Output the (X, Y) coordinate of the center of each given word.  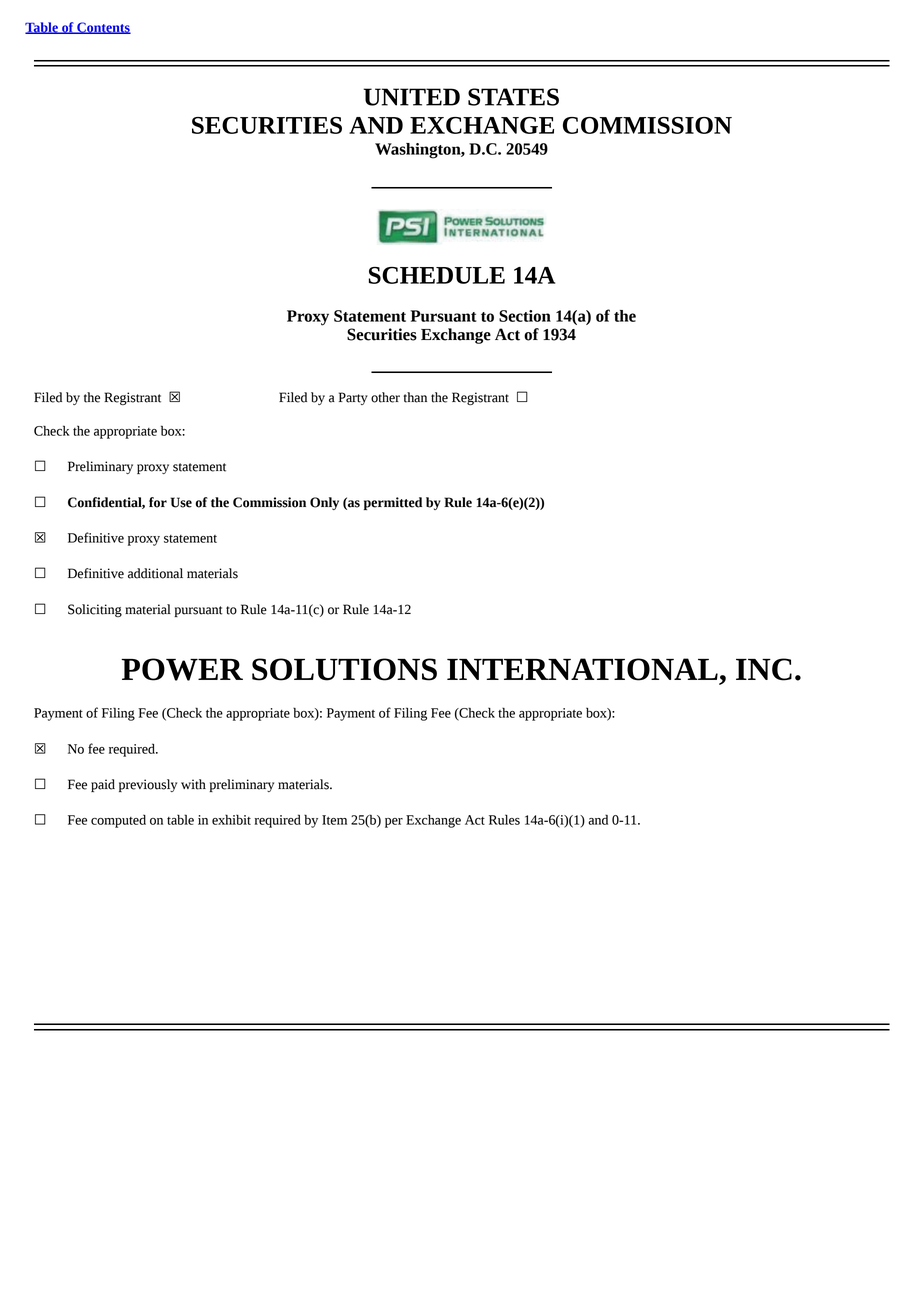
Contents (103, 28)
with (193, 784)
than (415, 397)
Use (181, 502)
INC (764, 669)
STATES (513, 97)
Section (525, 316)
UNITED (411, 97)
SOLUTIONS (344, 669)
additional (155, 573)
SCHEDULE (437, 275)
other (385, 397)
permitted (393, 503)
